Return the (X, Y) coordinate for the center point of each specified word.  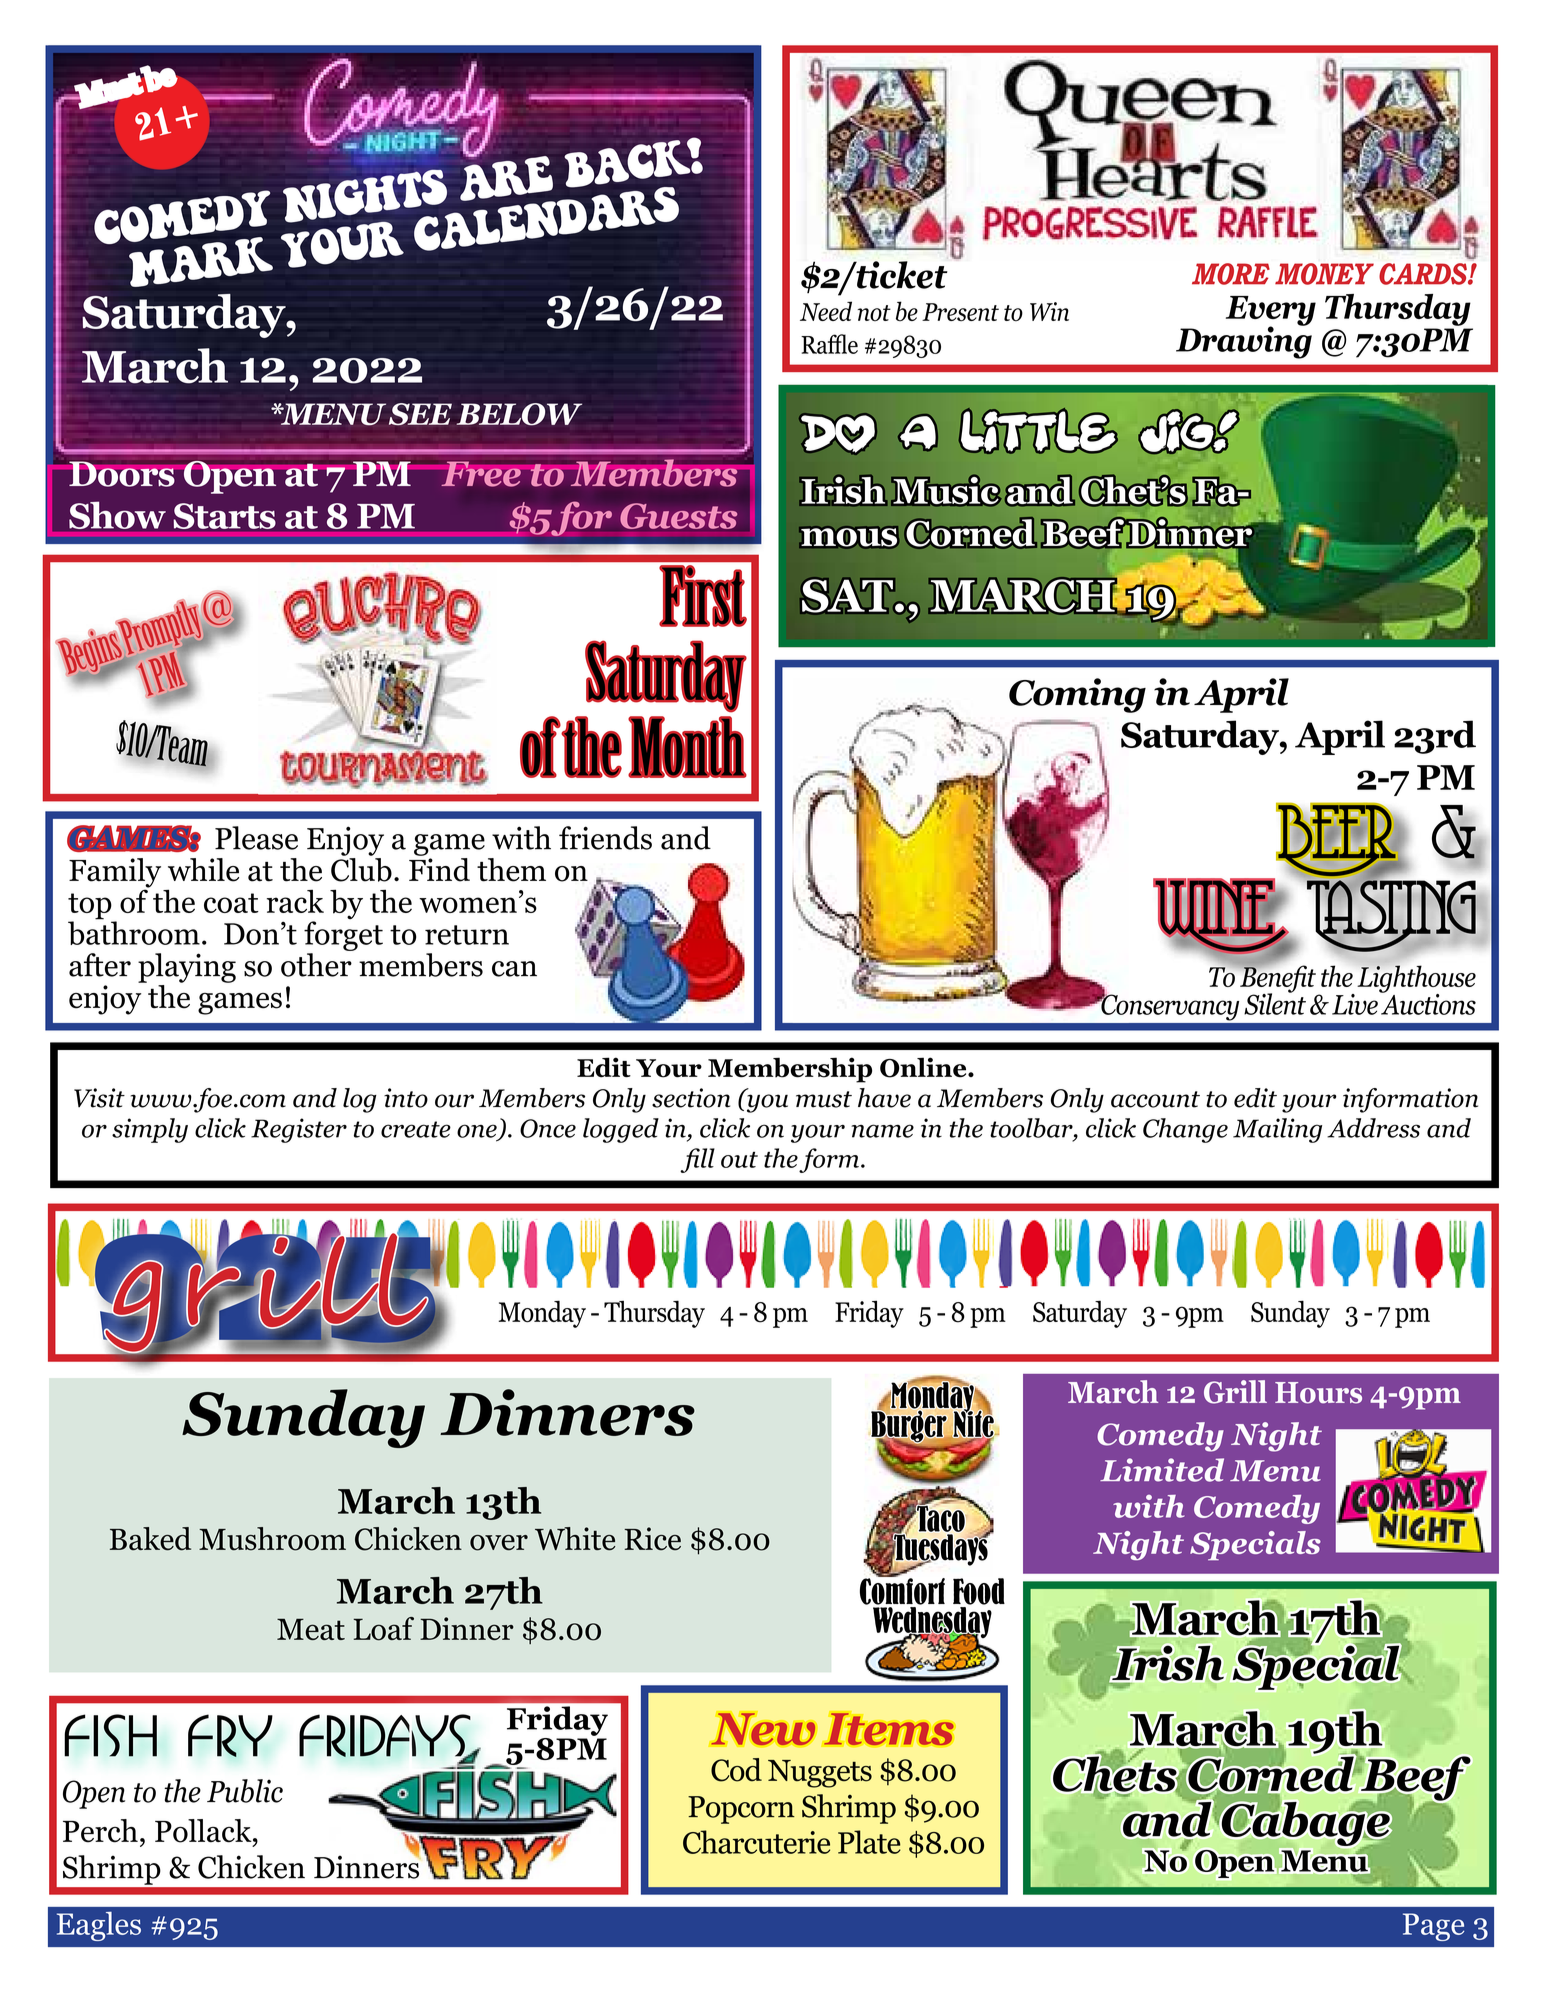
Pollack (204, 1831)
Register (299, 1130)
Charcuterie (756, 1842)
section (691, 1098)
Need (826, 311)
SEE (420, 414)
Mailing (1277, 1130)
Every (1271, 312)
